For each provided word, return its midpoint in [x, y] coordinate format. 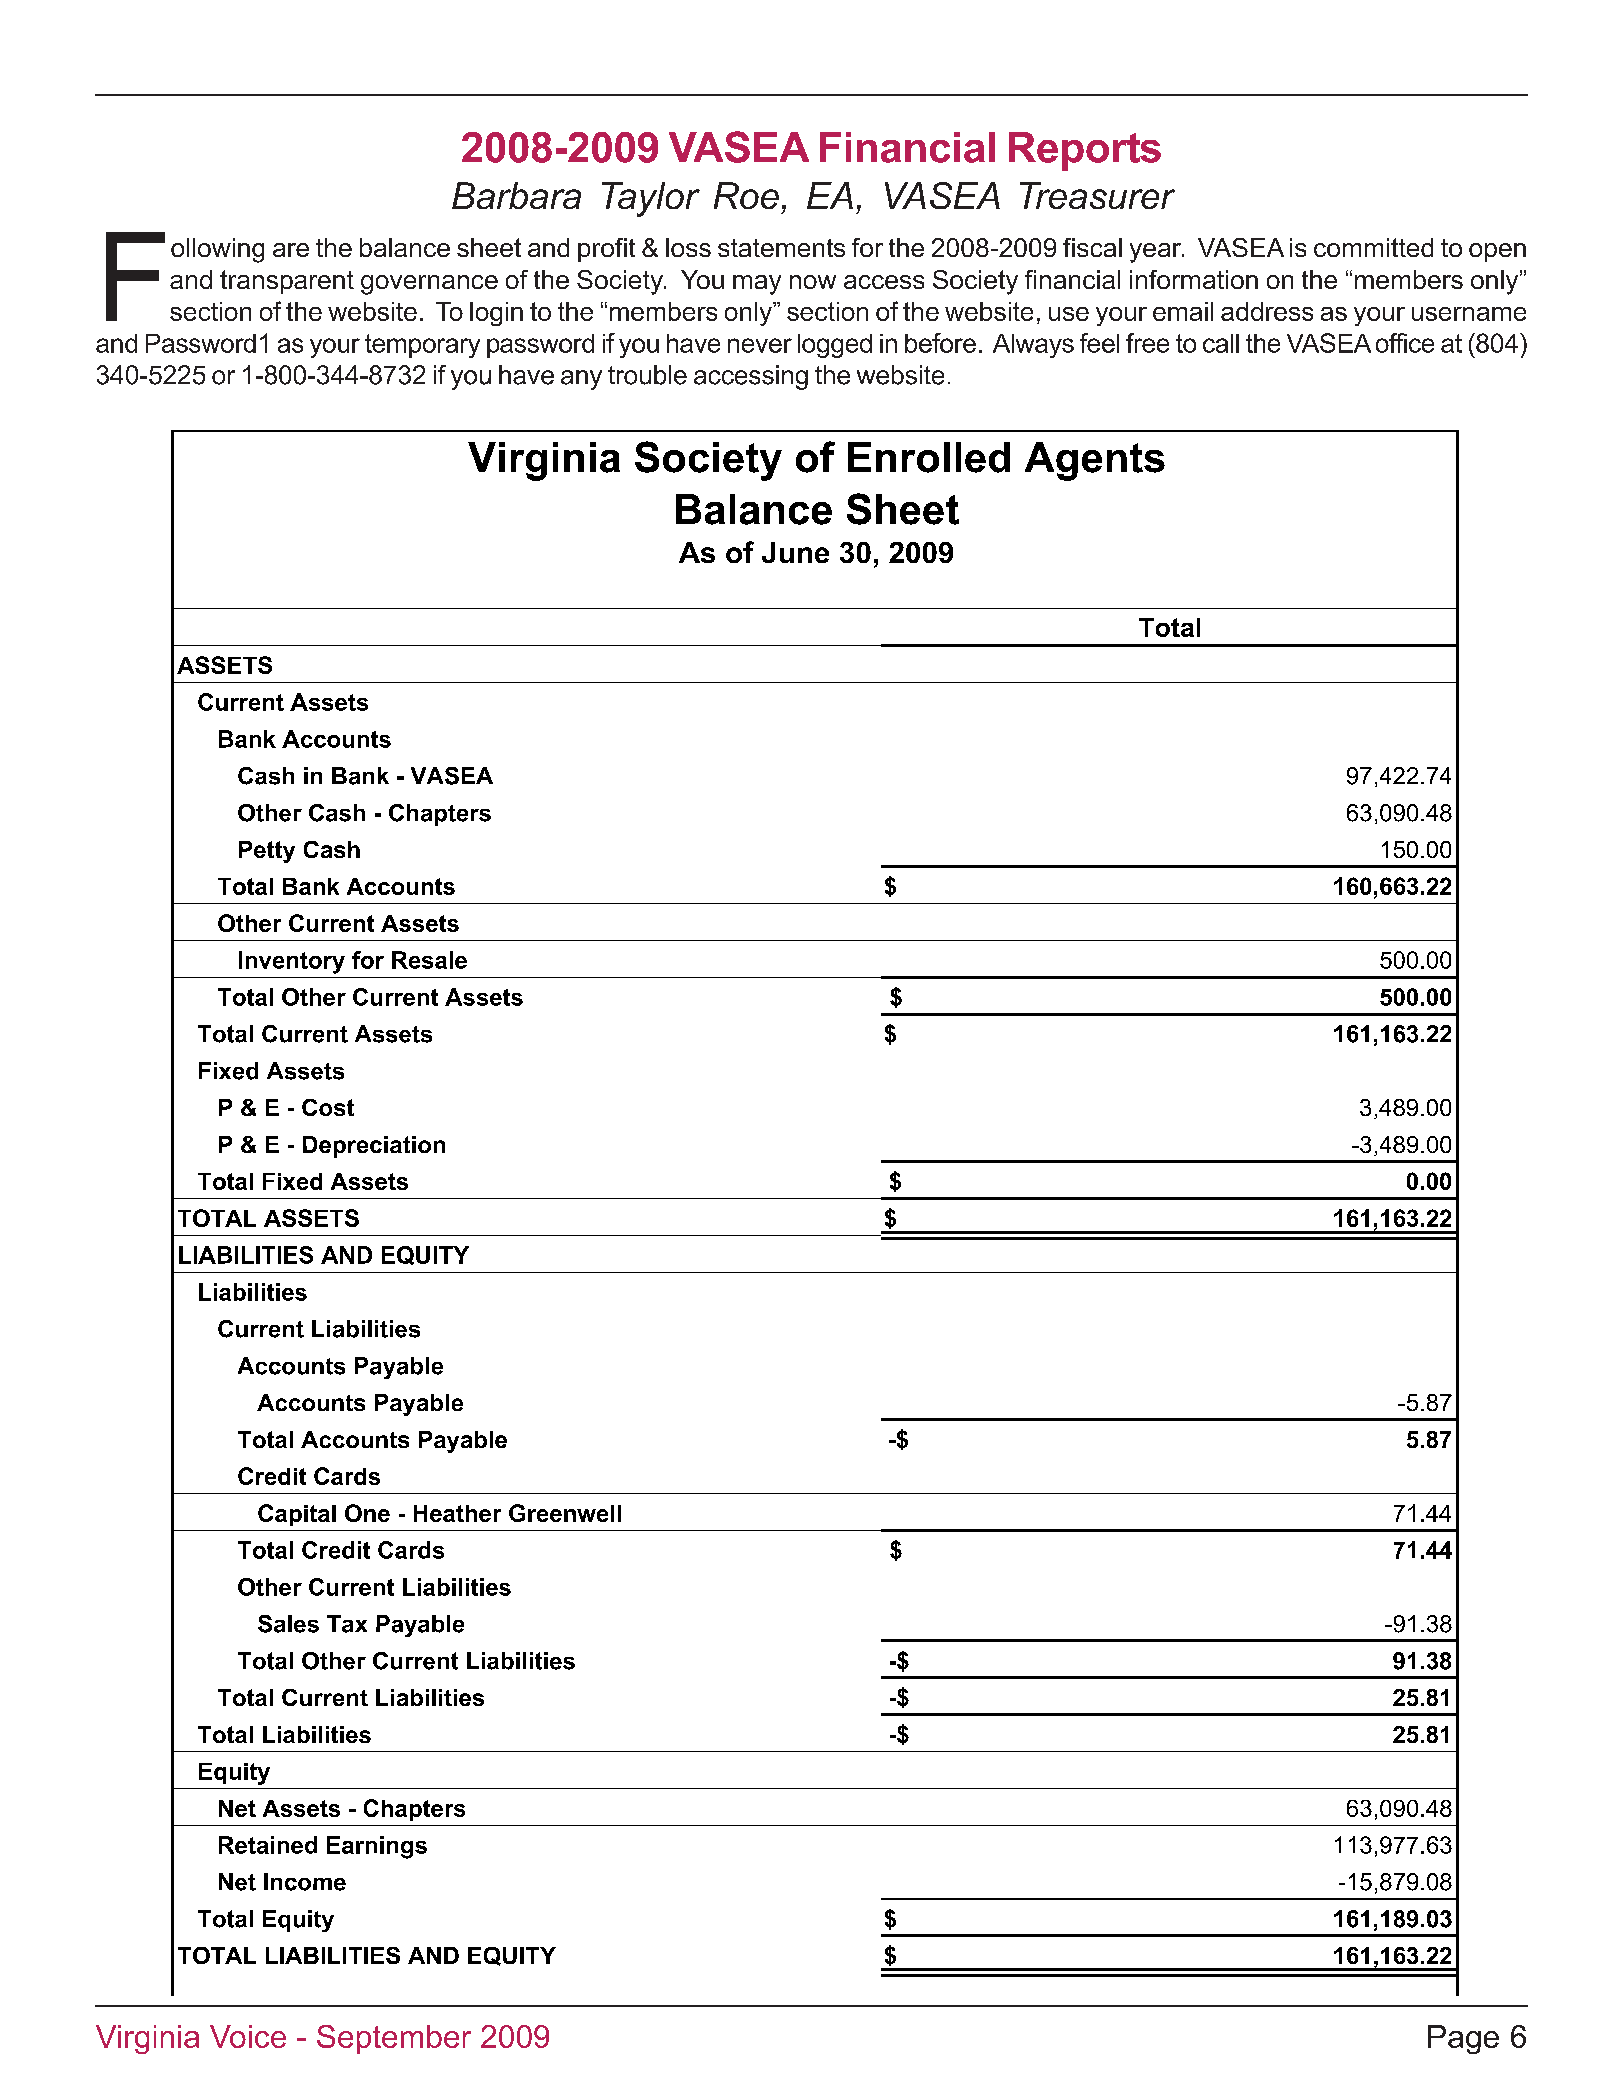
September [394, 2039]
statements [781, 248]
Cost [328, 1107]
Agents [1095, 461]
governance [429, 285]
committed [1373, 247]
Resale [429, 960]
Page [1463, 2039]
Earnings [377, 1847]
